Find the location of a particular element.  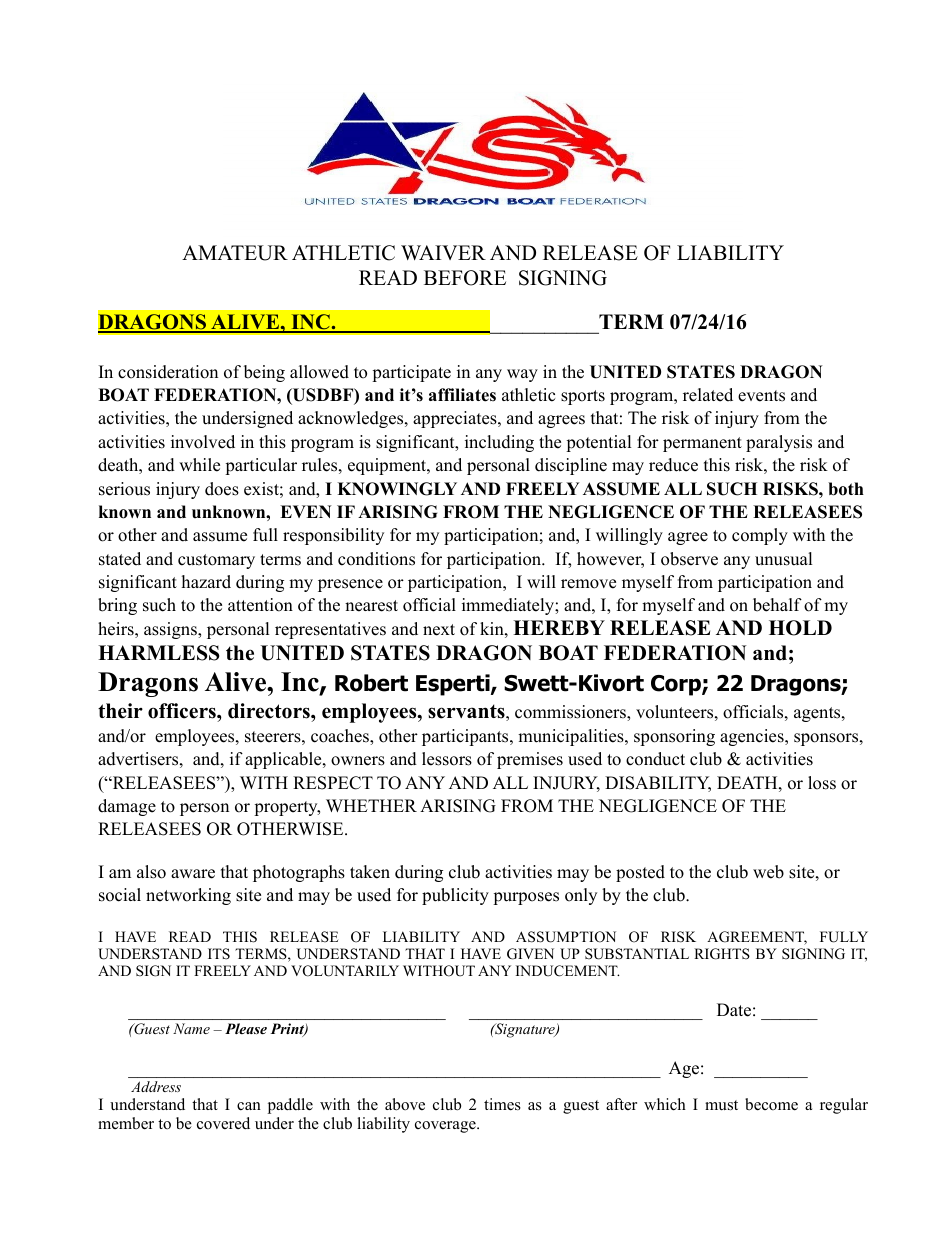

RIGHTS is located at coordinates (722, 954).
